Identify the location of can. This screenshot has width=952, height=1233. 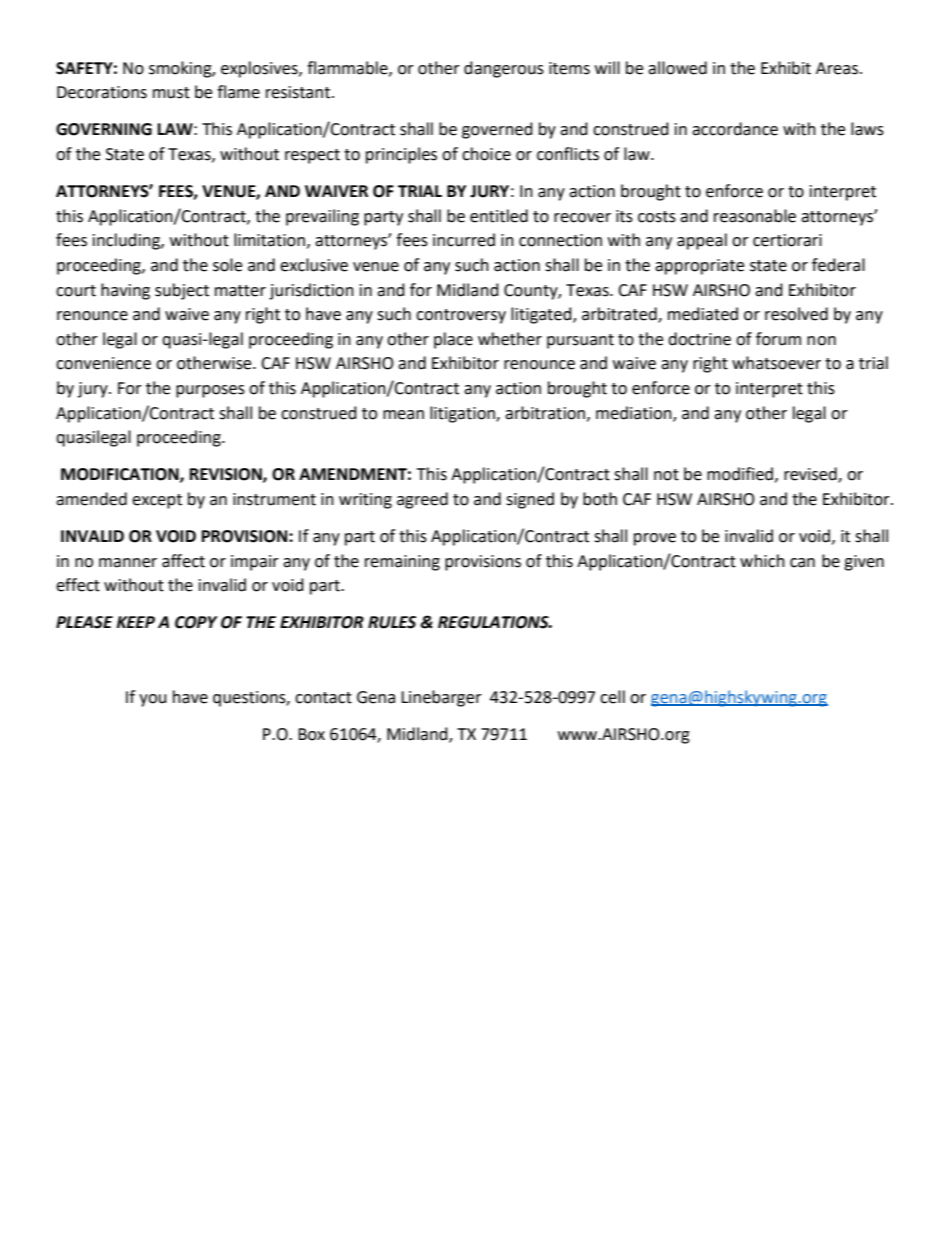
(802, 563).
